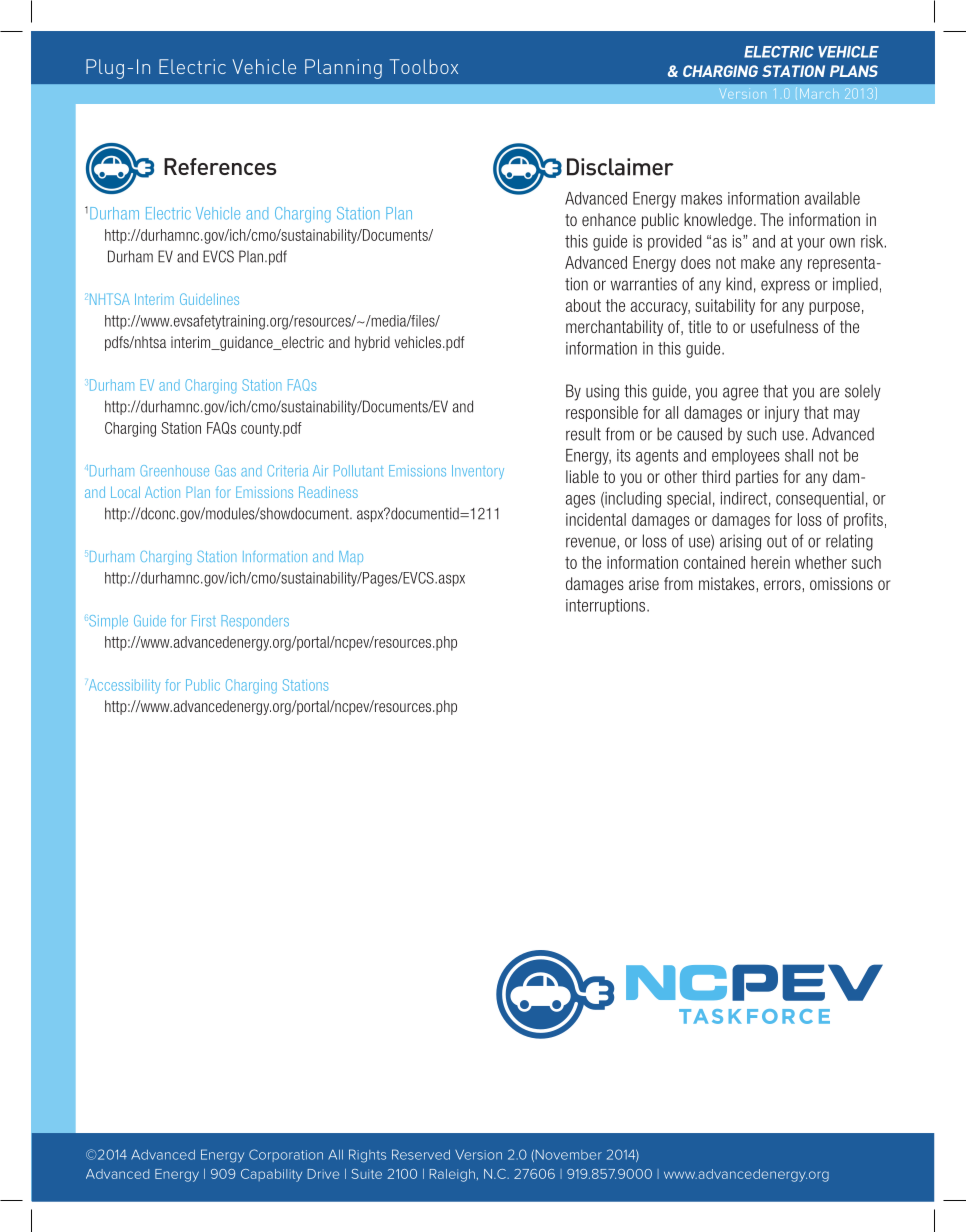  I want to click on errors, so click(782, 585).
